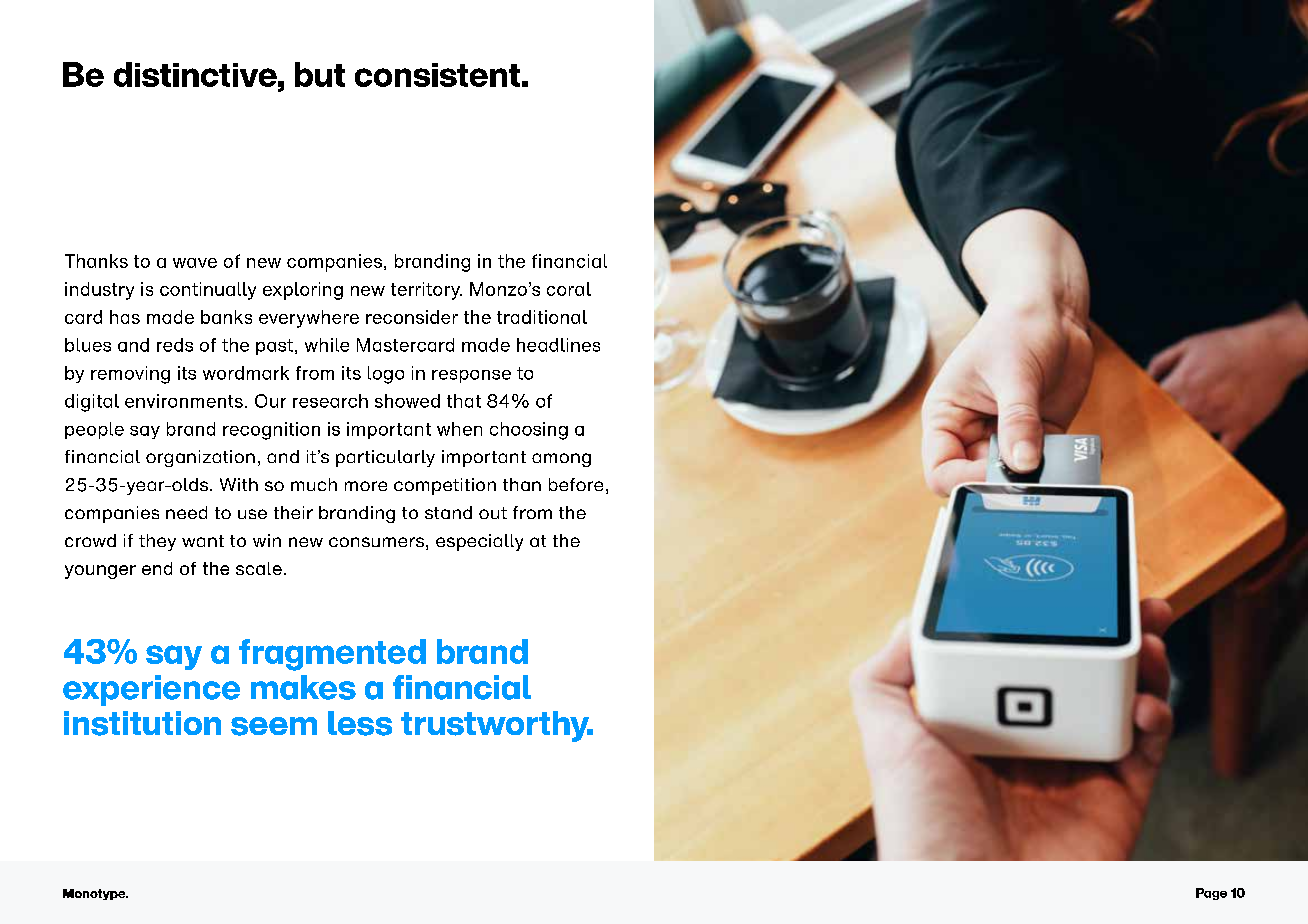 The width and height of the document is (1308, 924). I want to click on With, so click(239, 484).
